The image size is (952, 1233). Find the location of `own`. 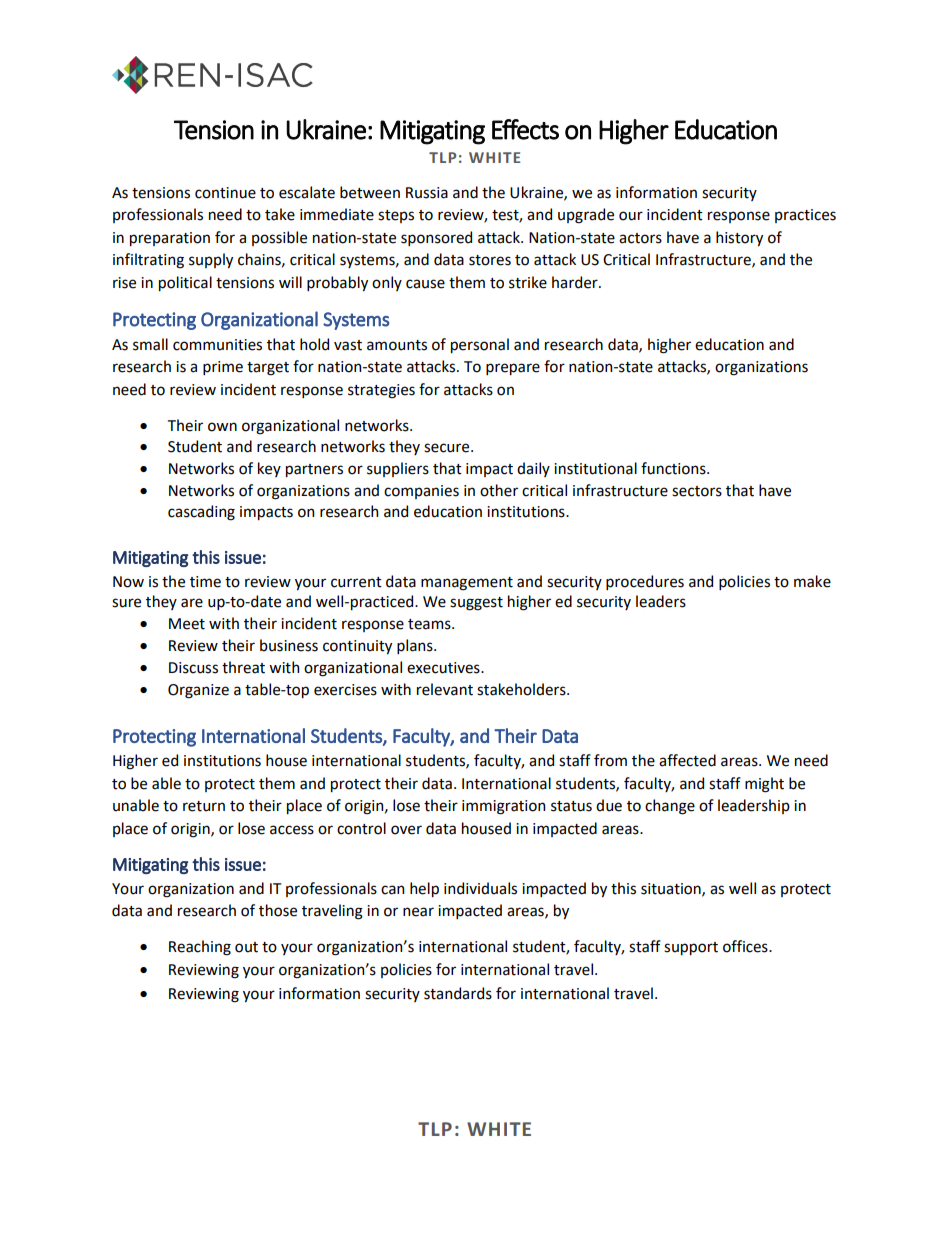

own is located at coordinates (222, 427).
